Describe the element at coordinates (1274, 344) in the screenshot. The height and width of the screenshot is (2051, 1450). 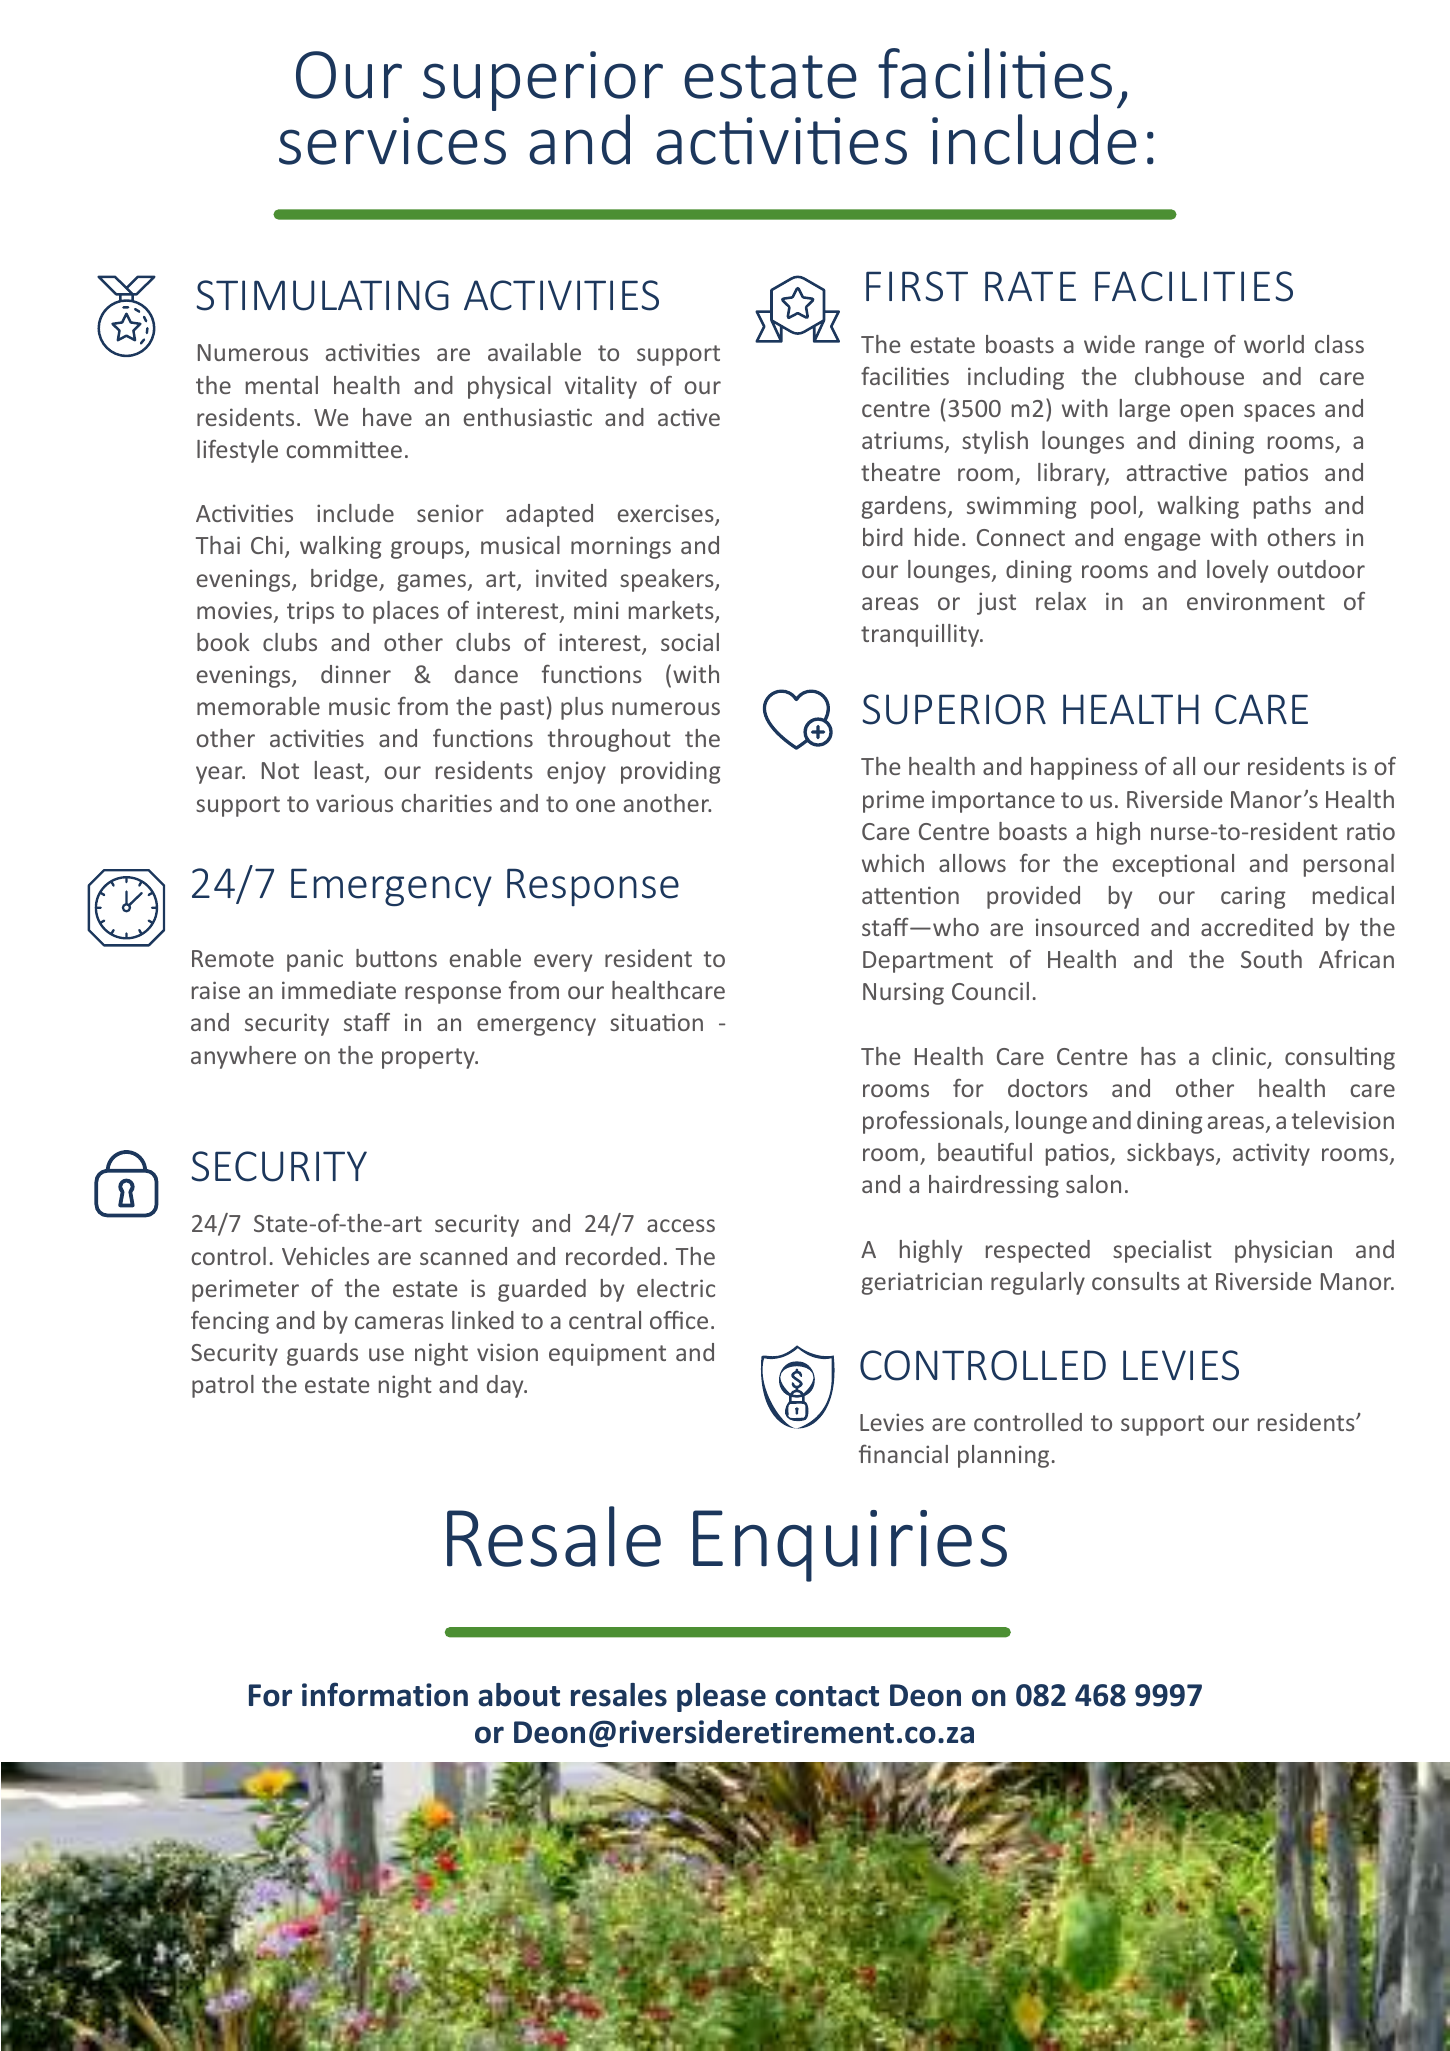
I see `world` at that location.
